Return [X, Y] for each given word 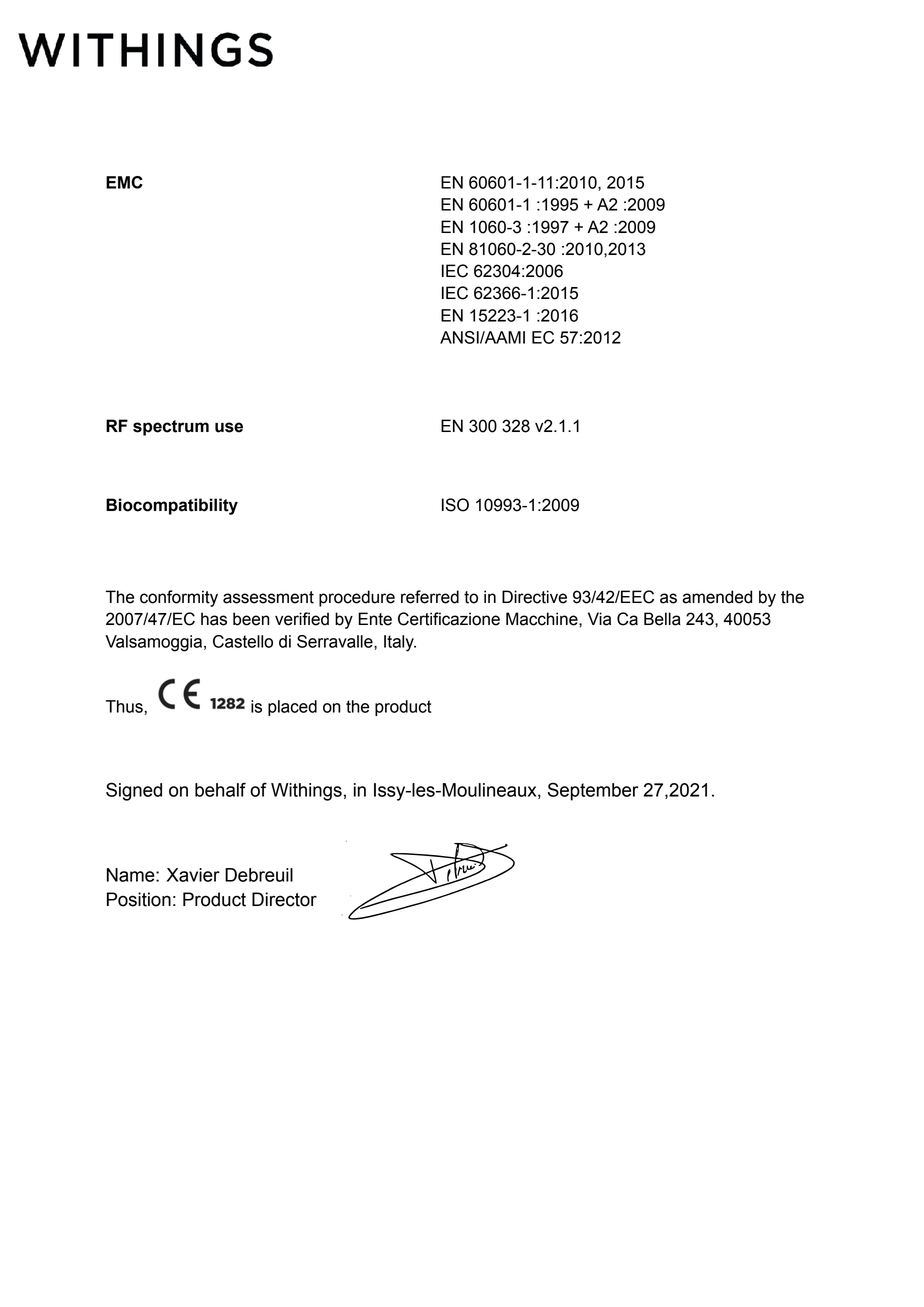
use [229, 427]
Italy [400, 643]
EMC [124, 182]
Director [284, 899]
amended [717, 597]
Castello [243, 641]
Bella [662, 619]
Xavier [193, 875]
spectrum [171, 428]
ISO [455, 505]
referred [430, 597]
